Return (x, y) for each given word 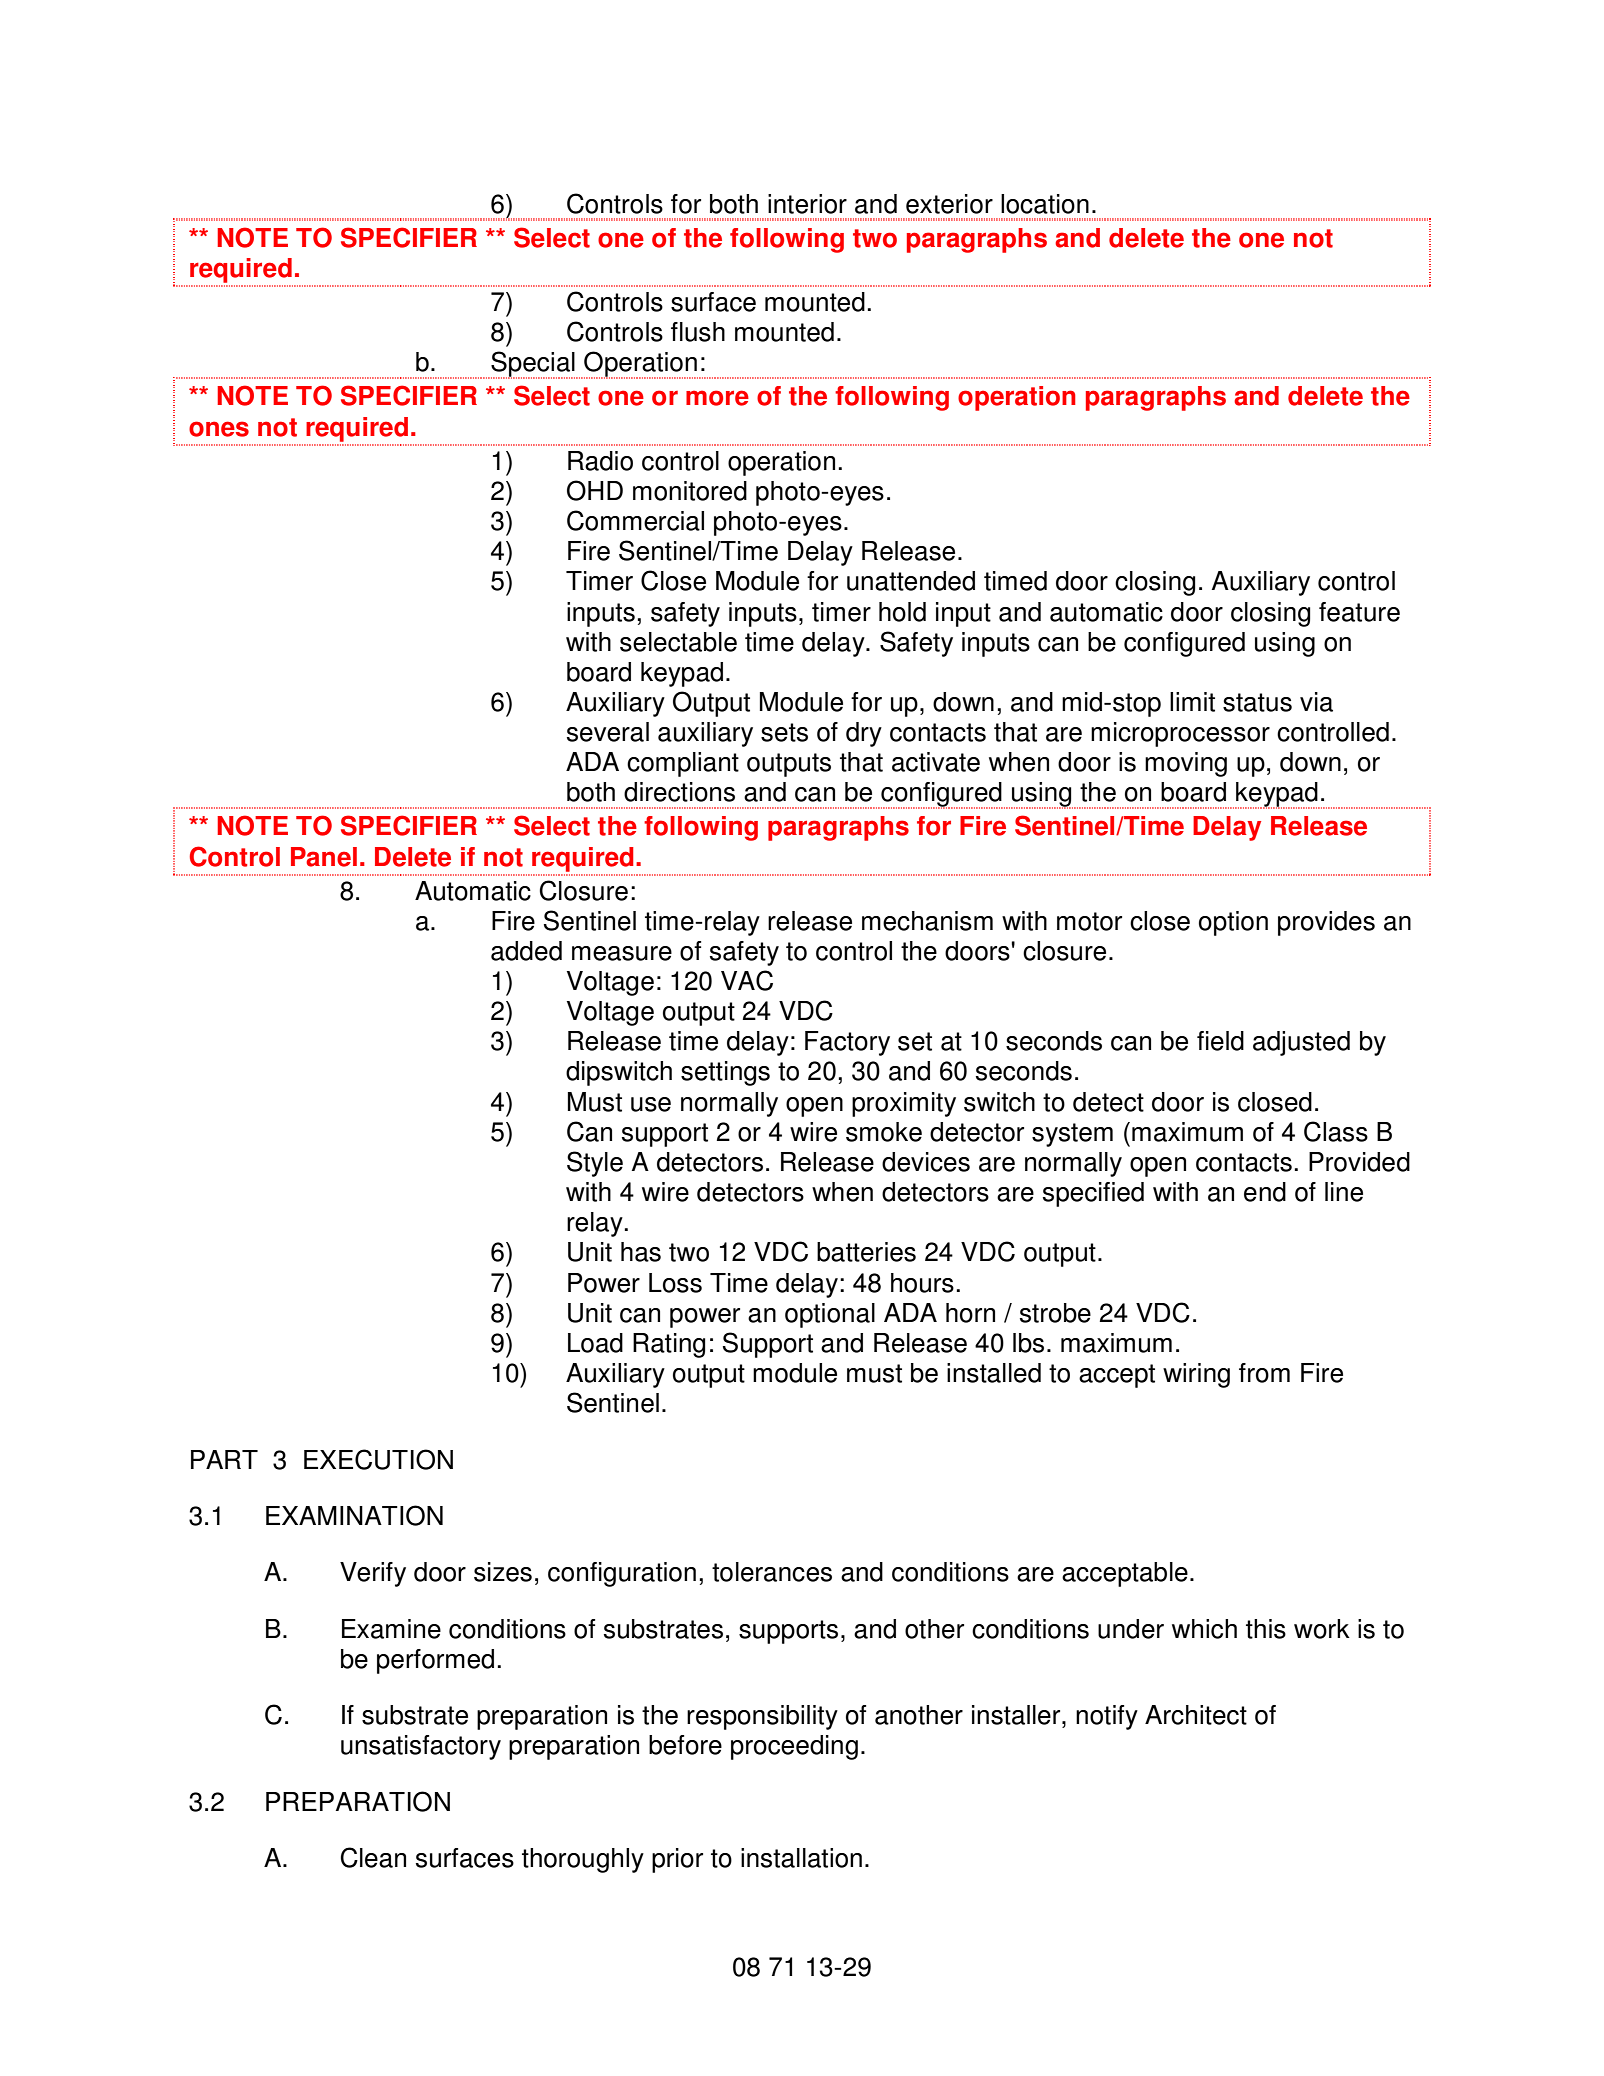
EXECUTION (378, 1459)
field (1220, 1041)
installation (801, 1858)
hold (902, 612)
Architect (1196, 1715)
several (608, 732)
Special (533, 365)
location (1045, 204)
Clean (373, 1857)
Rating (669, 1345)
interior (807, 204)
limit (1192, 702)
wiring (1196, 1375)
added (526, 951)
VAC (747, 980)
